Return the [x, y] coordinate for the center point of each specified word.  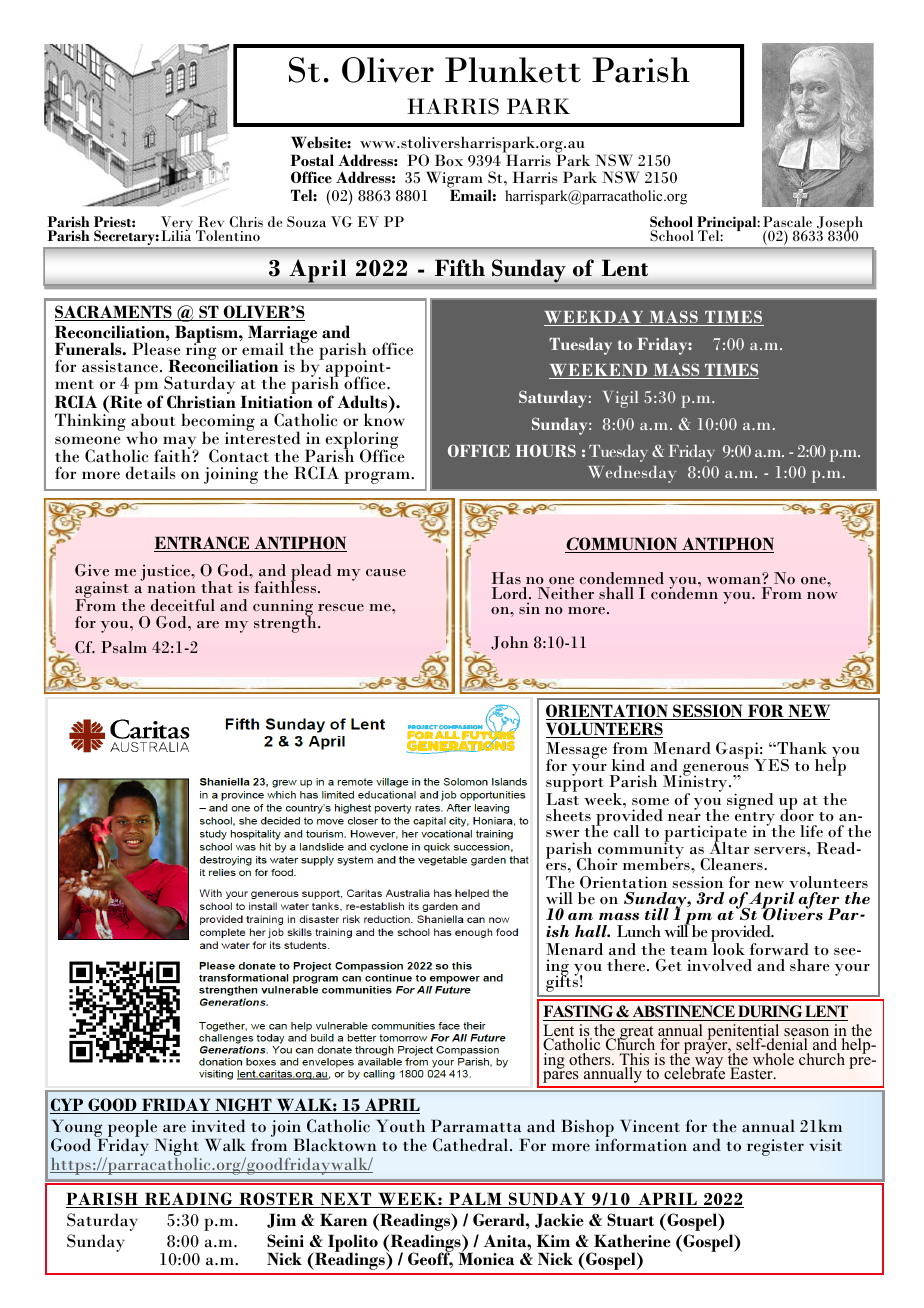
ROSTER [276, 1200]
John [510, 643]
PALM [475, 1200]
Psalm [124, 647]
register [775, 1147]
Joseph [840, 225]
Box [449, 160]
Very [177, 225]
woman [734, 580]
